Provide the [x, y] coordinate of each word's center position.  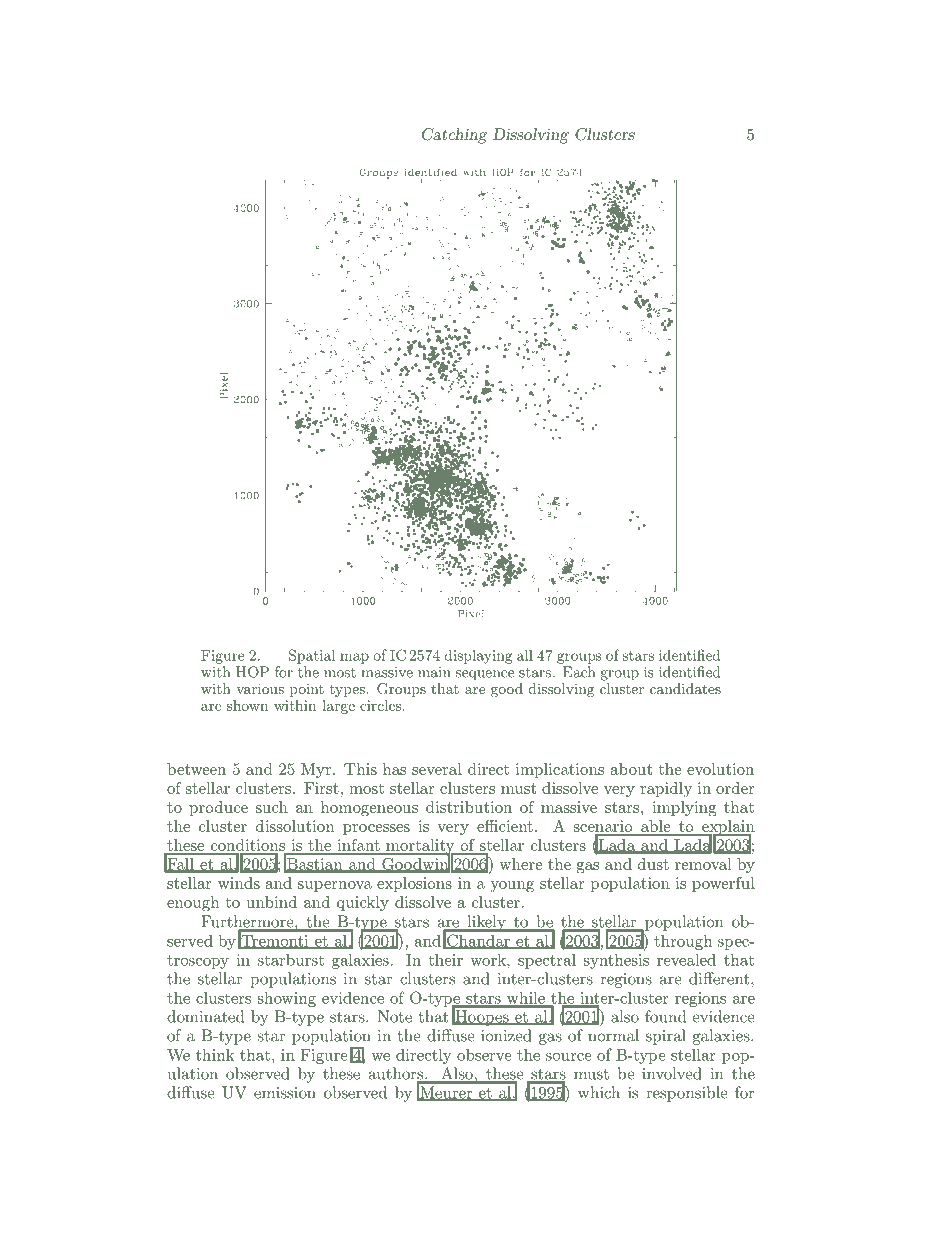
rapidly [666, 789]
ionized [506, 1035]
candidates [685, 688]
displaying [478, 656]
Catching [454, 136]
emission [285, 1093]
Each [579, 672]
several [437, 769]
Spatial [312, 656]
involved [672, 1073]
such [272, 807]
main [434, 672]
